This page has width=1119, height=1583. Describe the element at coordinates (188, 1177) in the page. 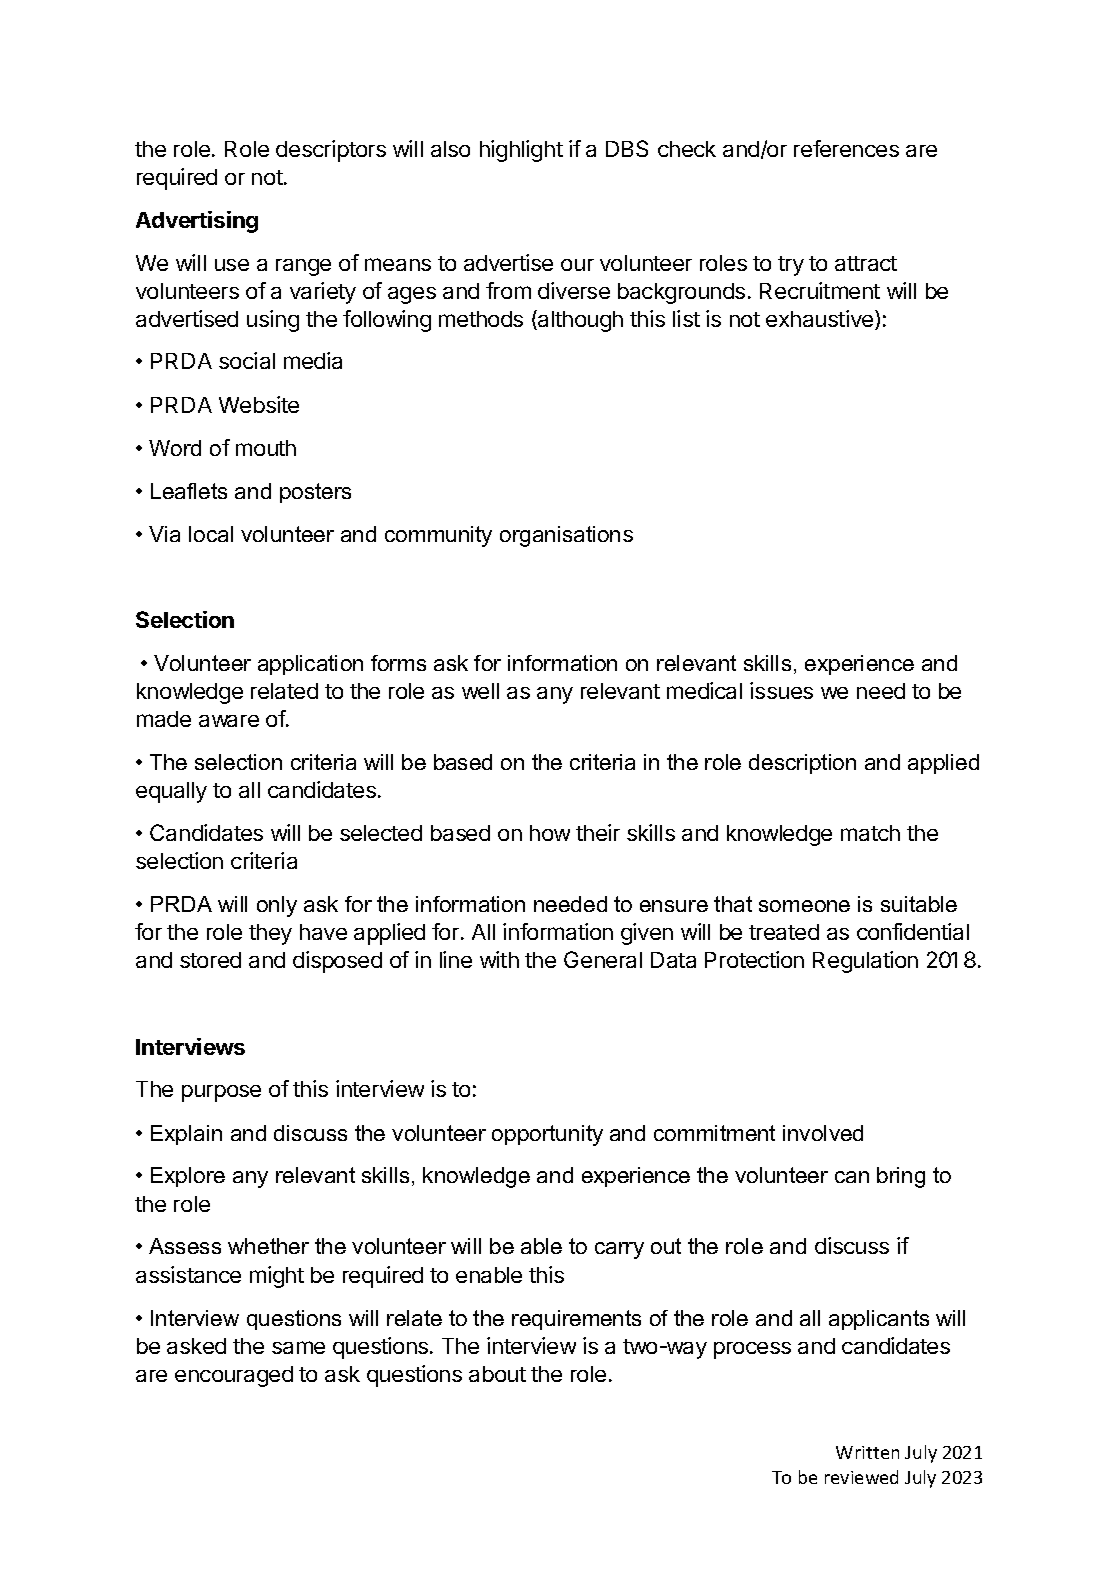

I see `Explore` at that location.
